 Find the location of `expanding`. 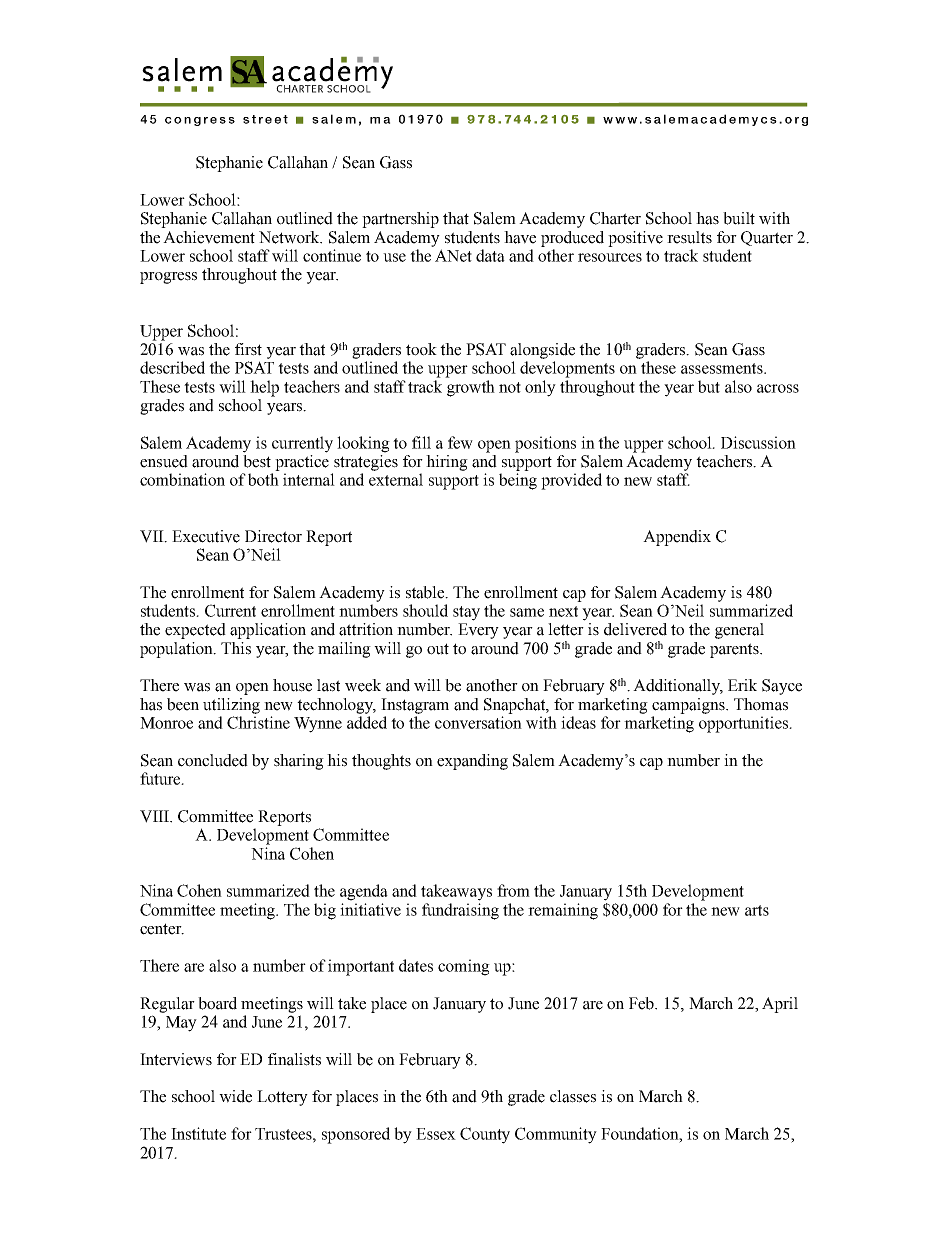

expanding is located at coordinates (472, 762).
